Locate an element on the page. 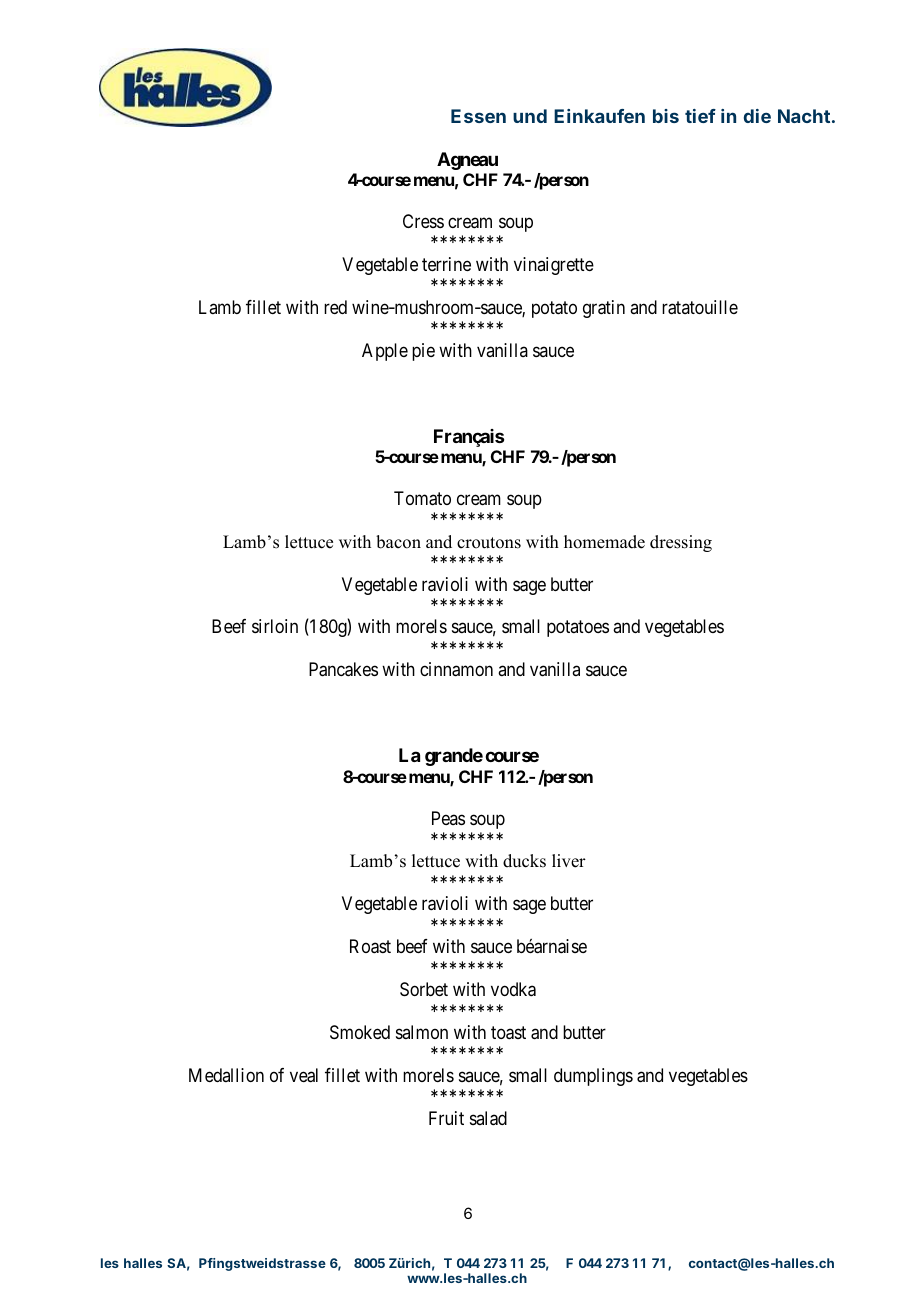 Image resolution: width=924 pixels, height=1308 pixels. toast is located at coordinates (508, 1033).
